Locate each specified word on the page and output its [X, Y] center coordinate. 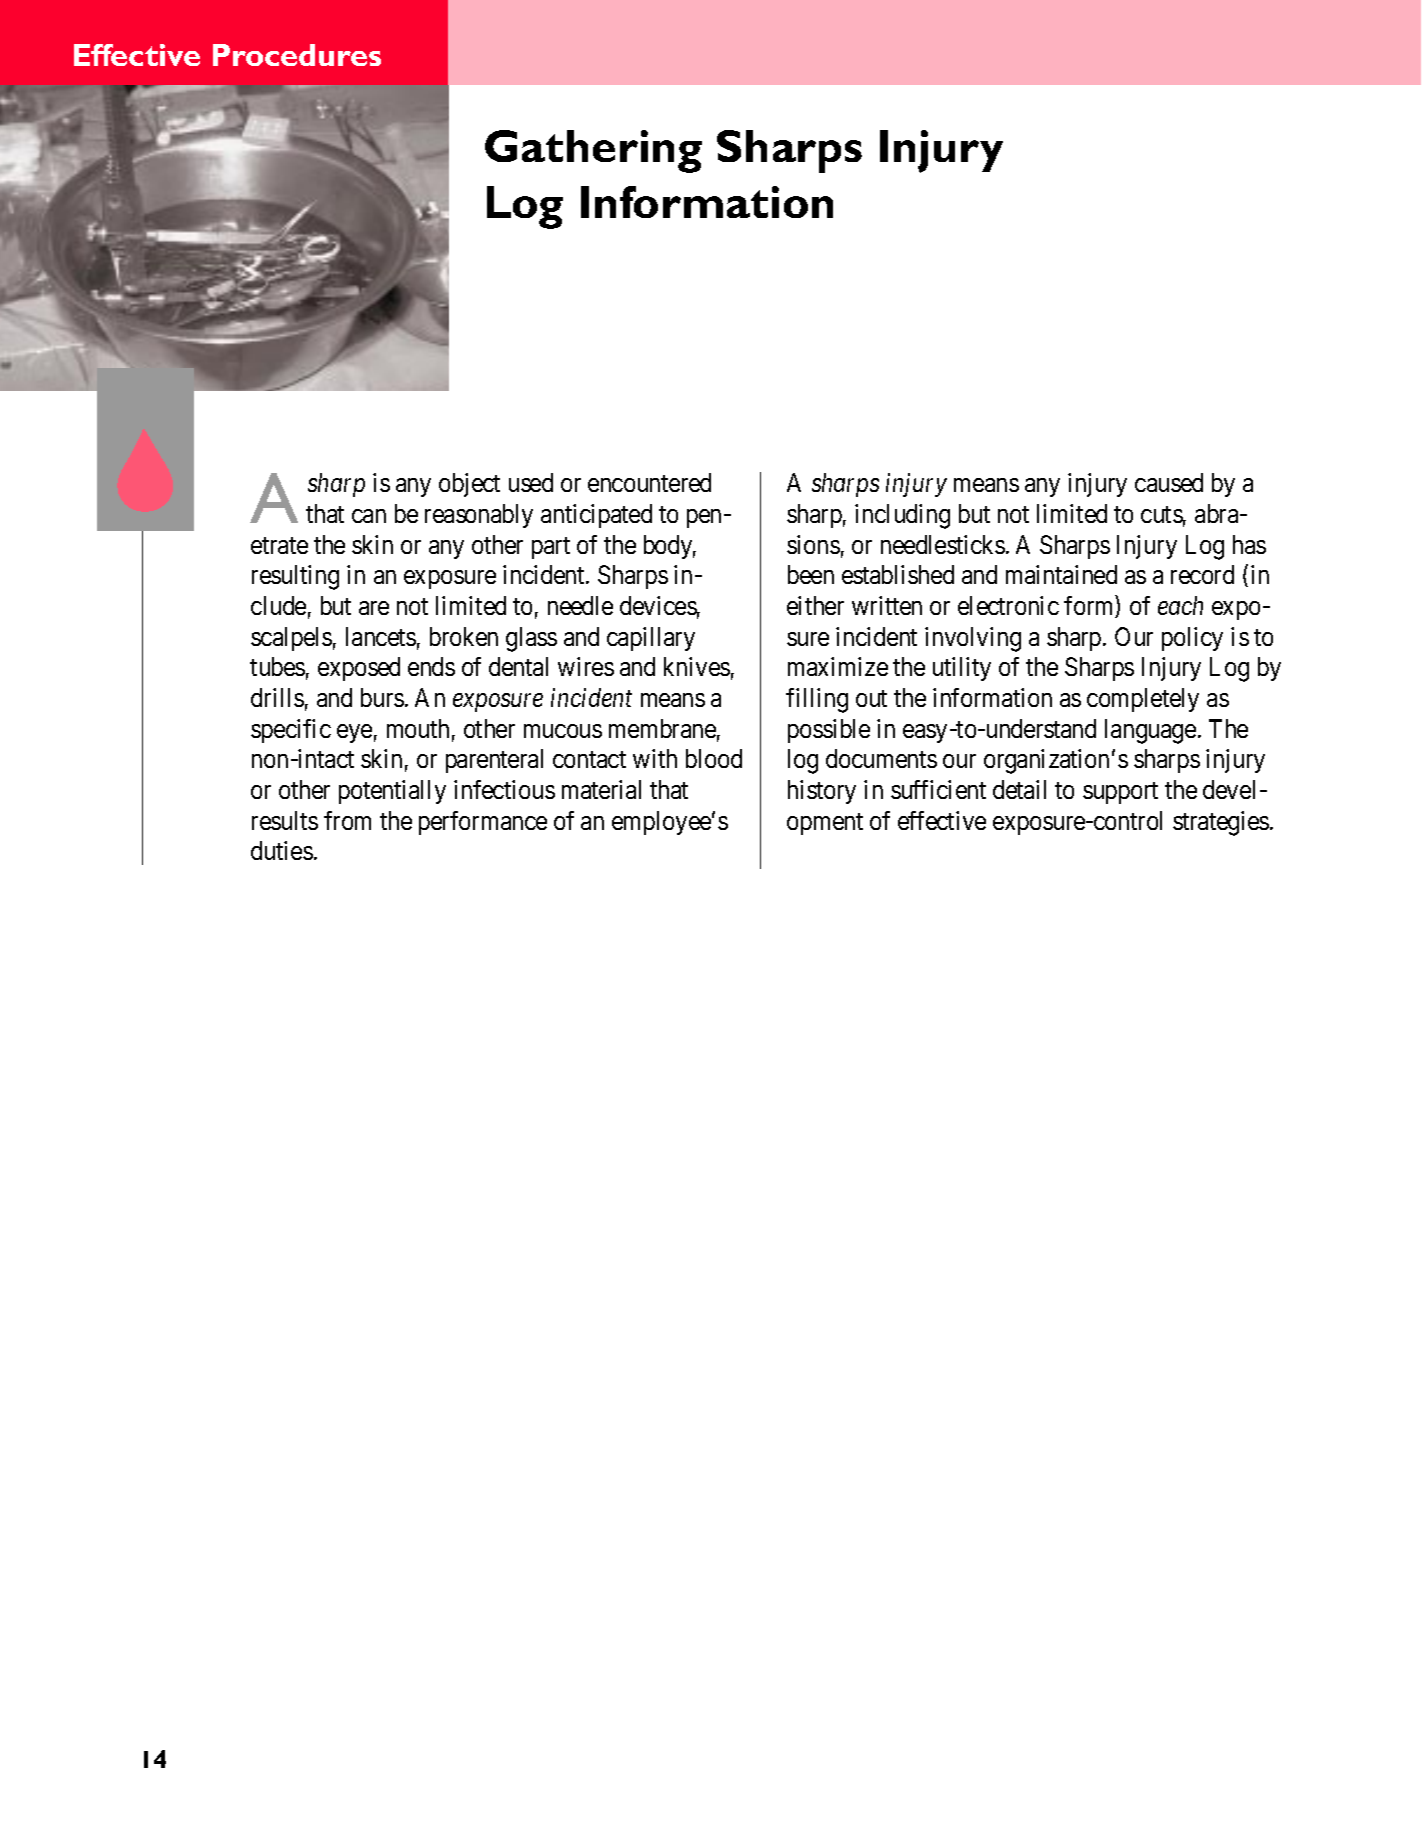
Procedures [297, 55]
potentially [392, 792]
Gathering [593, 151]
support [1120, 793]
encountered [649, 482]
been [811, 574]
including [902, 516]
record [1202, 574]
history [822, 792]
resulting [295, 577]
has [1249, 544]
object [469, 485]
